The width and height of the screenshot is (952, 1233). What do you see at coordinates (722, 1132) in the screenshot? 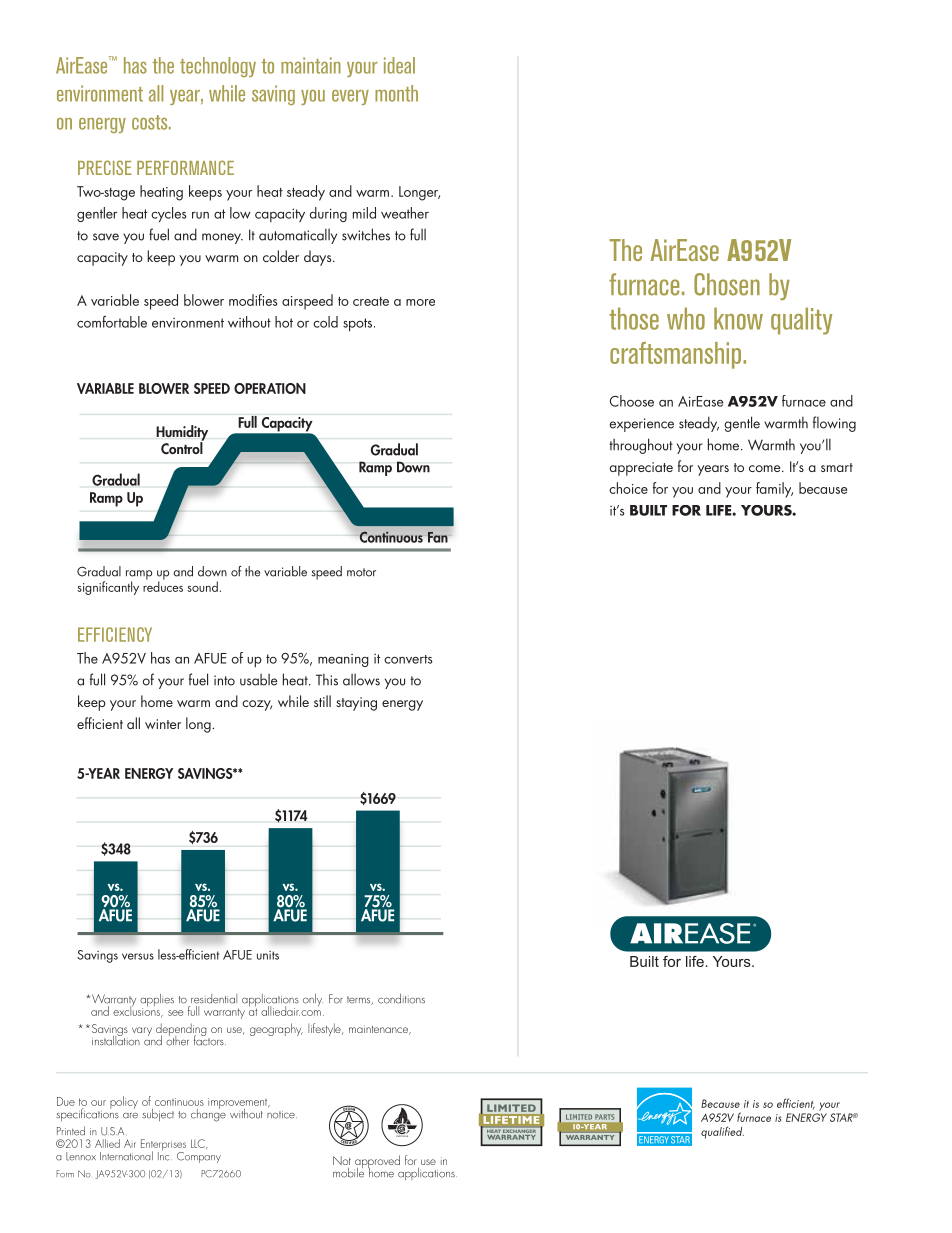
I see `qualified` at bounding box center [722, 1132].
